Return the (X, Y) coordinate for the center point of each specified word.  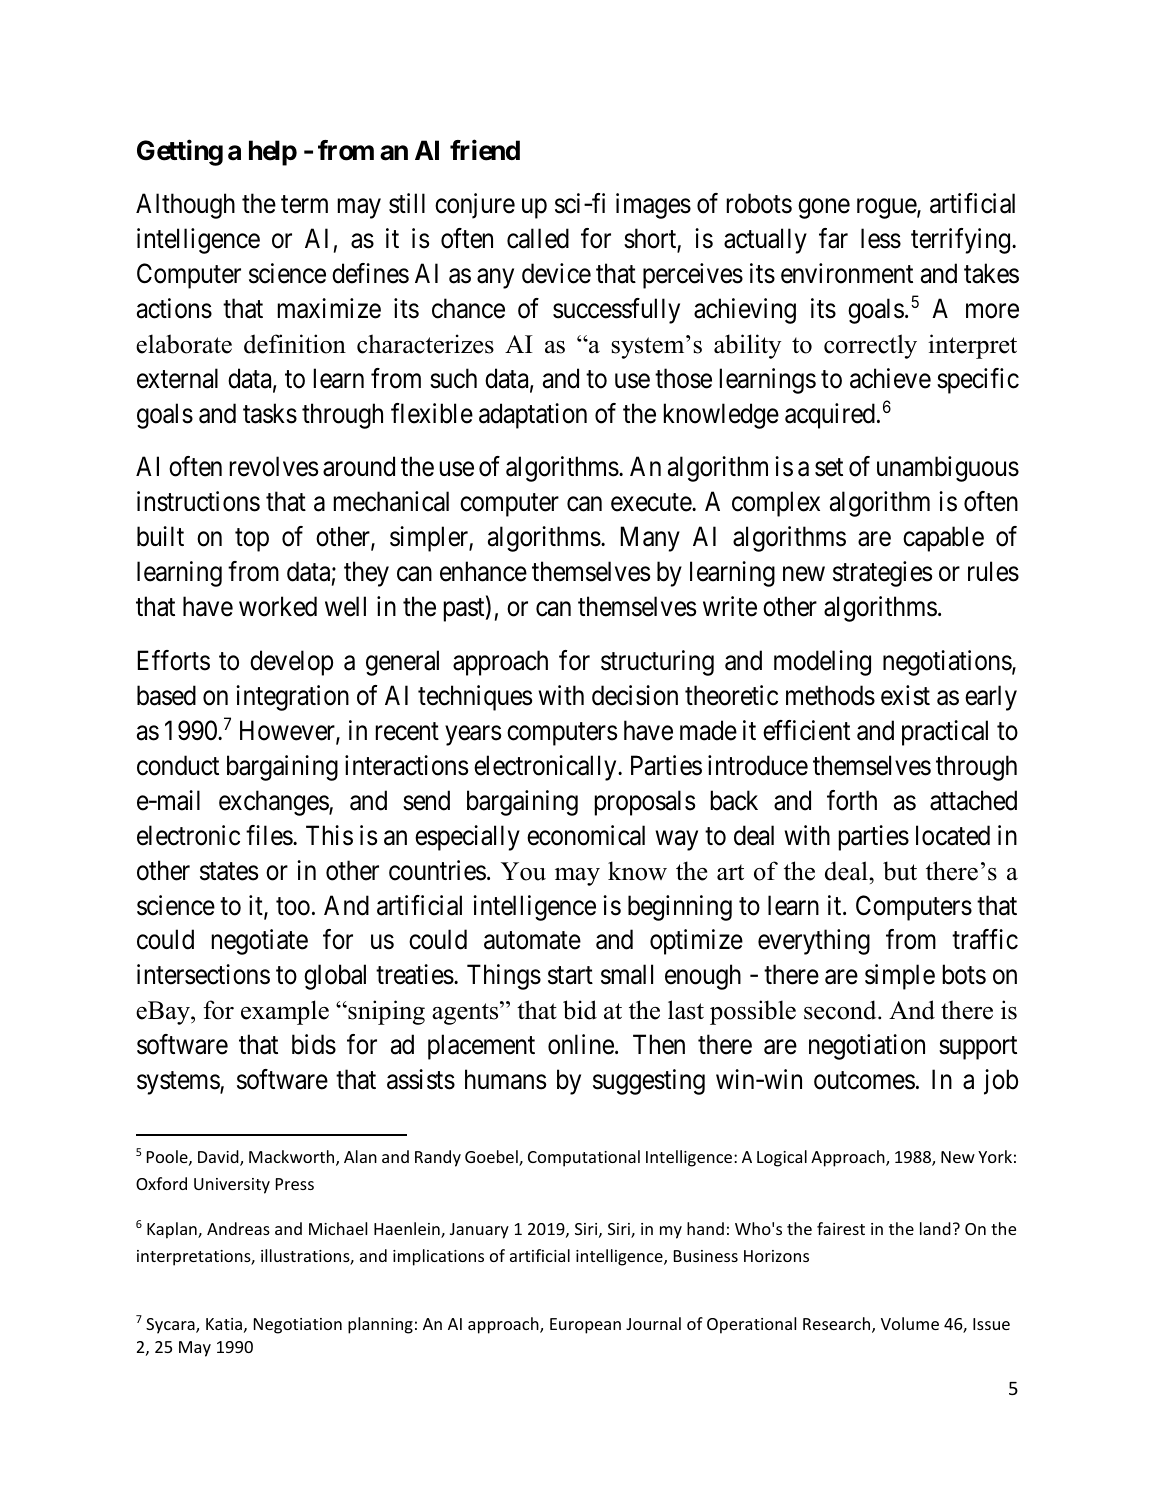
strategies (882, 574)
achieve (890, 378)
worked (278, 606)
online (581, 1044)
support (978, 1048)
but (900, 871)
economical (586, 835)
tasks (270, 413)
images (653, 206)
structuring (657, 663)
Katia (224, 1324)
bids (314, 1044)
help (273, 153)
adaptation (533, 416)
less (881, 238)
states (229, 871)
